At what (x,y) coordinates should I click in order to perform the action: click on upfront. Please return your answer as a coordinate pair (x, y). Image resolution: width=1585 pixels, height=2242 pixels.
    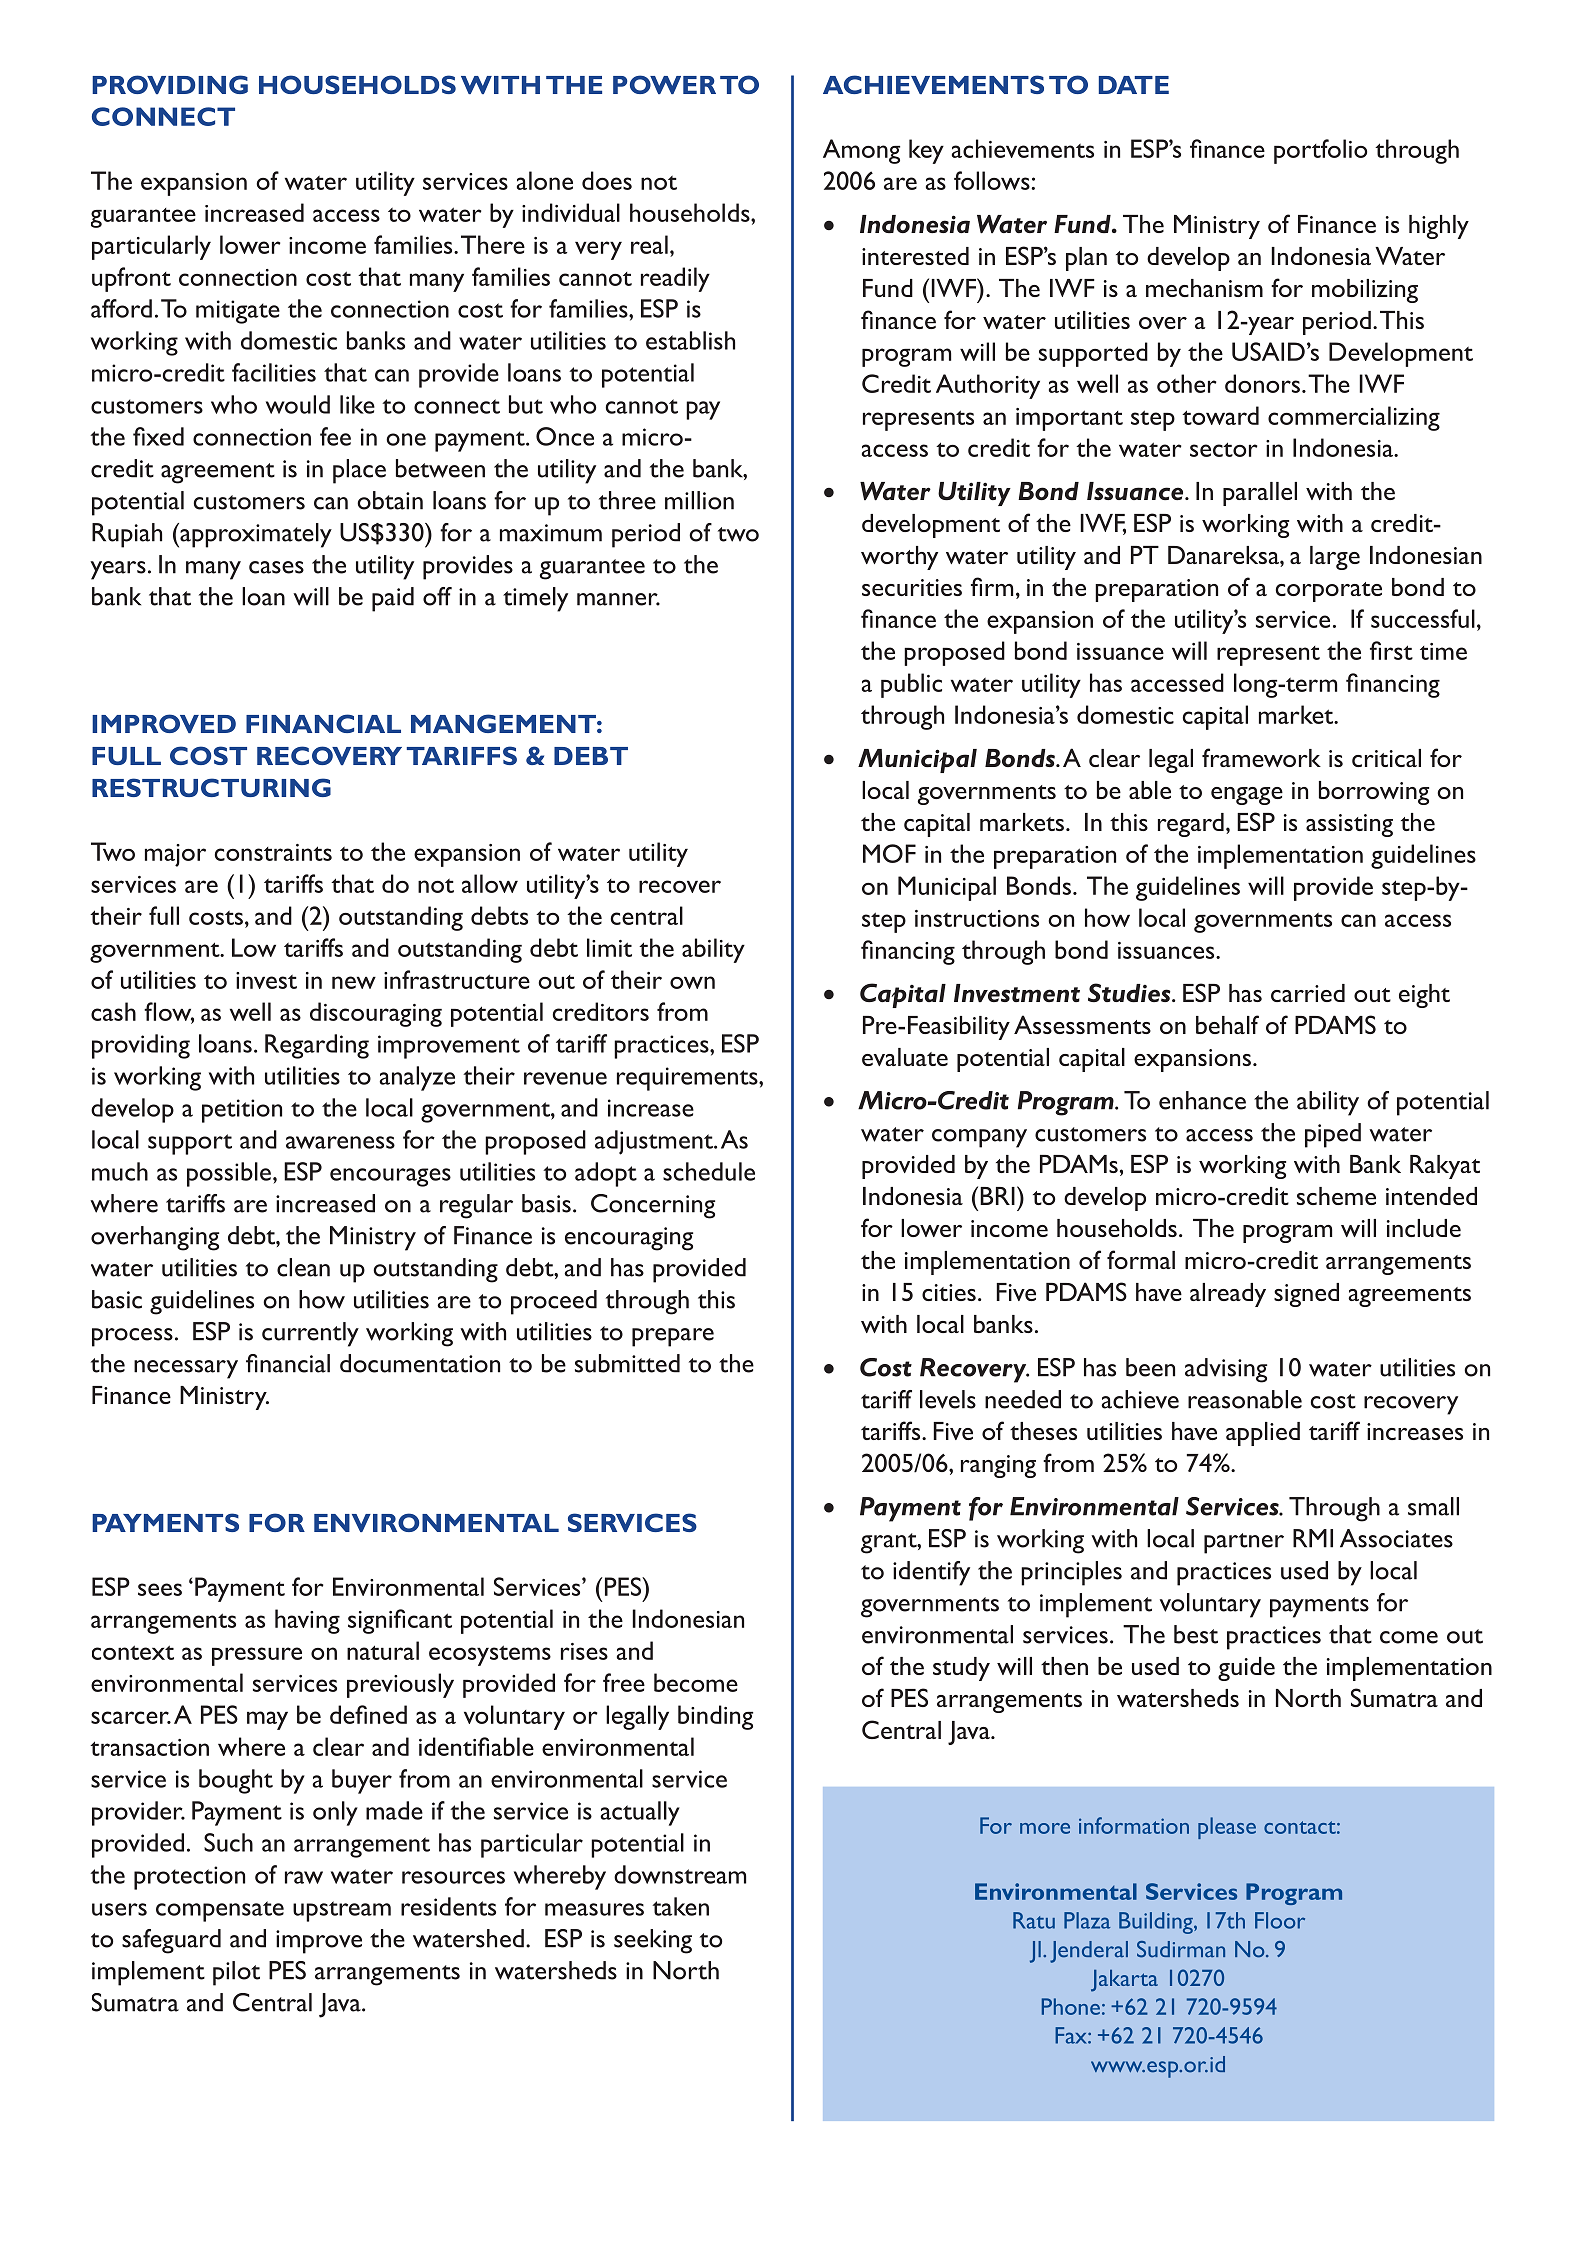
    Looking at the image, I should click on (131, 279).
